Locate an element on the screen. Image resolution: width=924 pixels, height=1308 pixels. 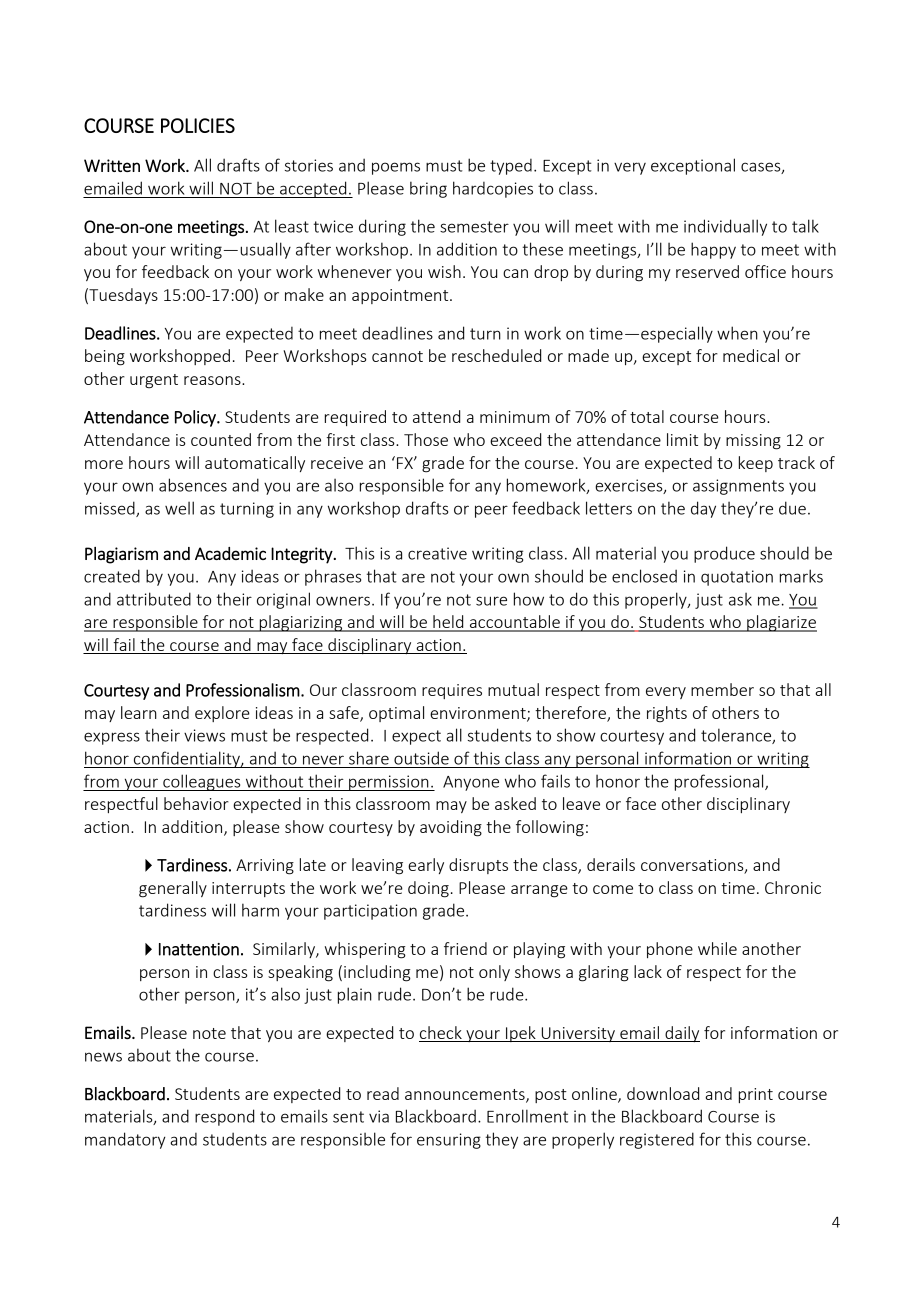
while is located at coordinates (717, 948).
